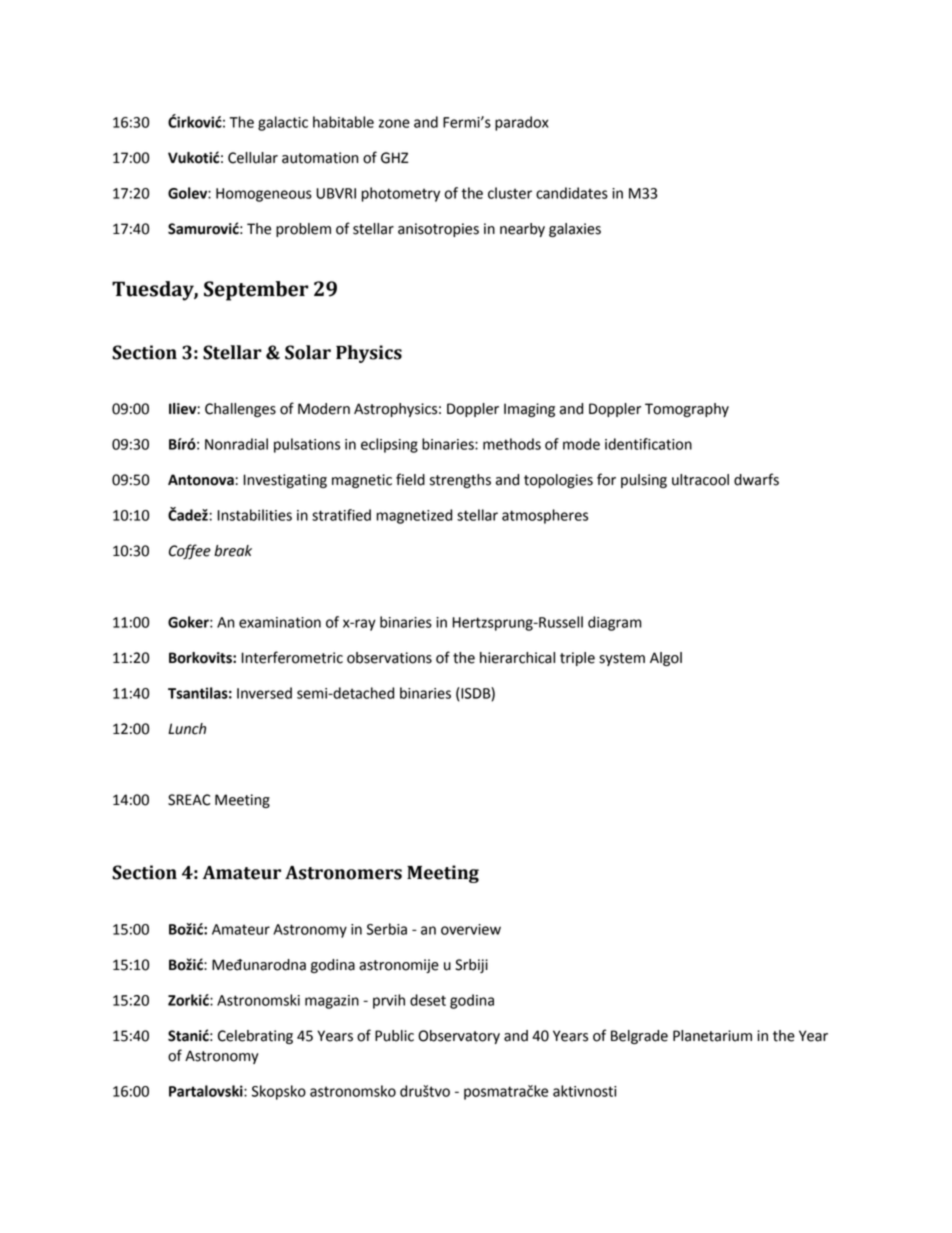 This screenshot has width=952, height=1233. Describe the element at coordinates (233, 551) in the screenshot. I see `break` at that location.
